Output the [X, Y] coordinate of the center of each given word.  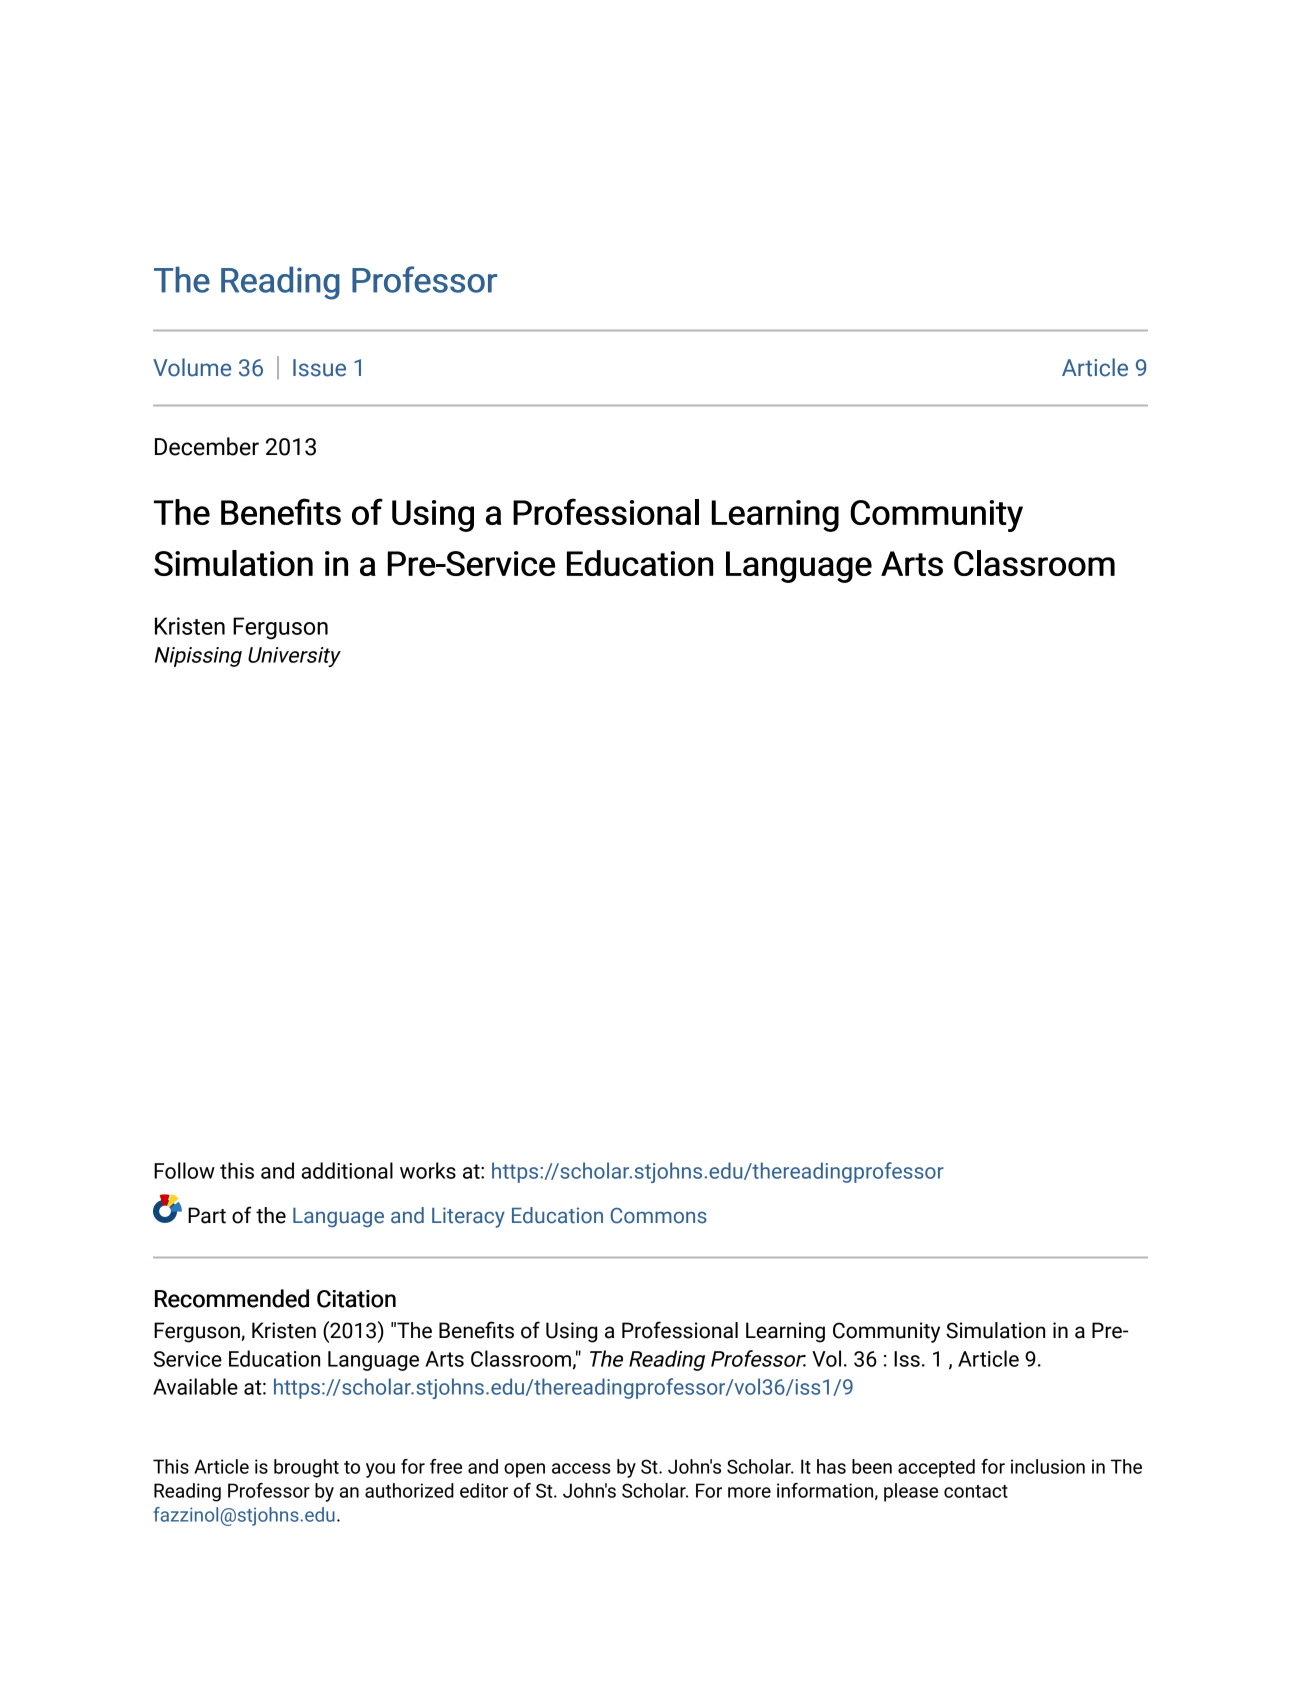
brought [306, 1468]
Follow [184, 1170]
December [207, 446]
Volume [192, 367]
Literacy [468, 1217]
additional [347, 1170]
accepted [936, 1468]
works [428, 1170]
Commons [659, 1216]
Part [207, 1215]
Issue [319, 368]
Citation [356, 1299]
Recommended [232, 1298]
